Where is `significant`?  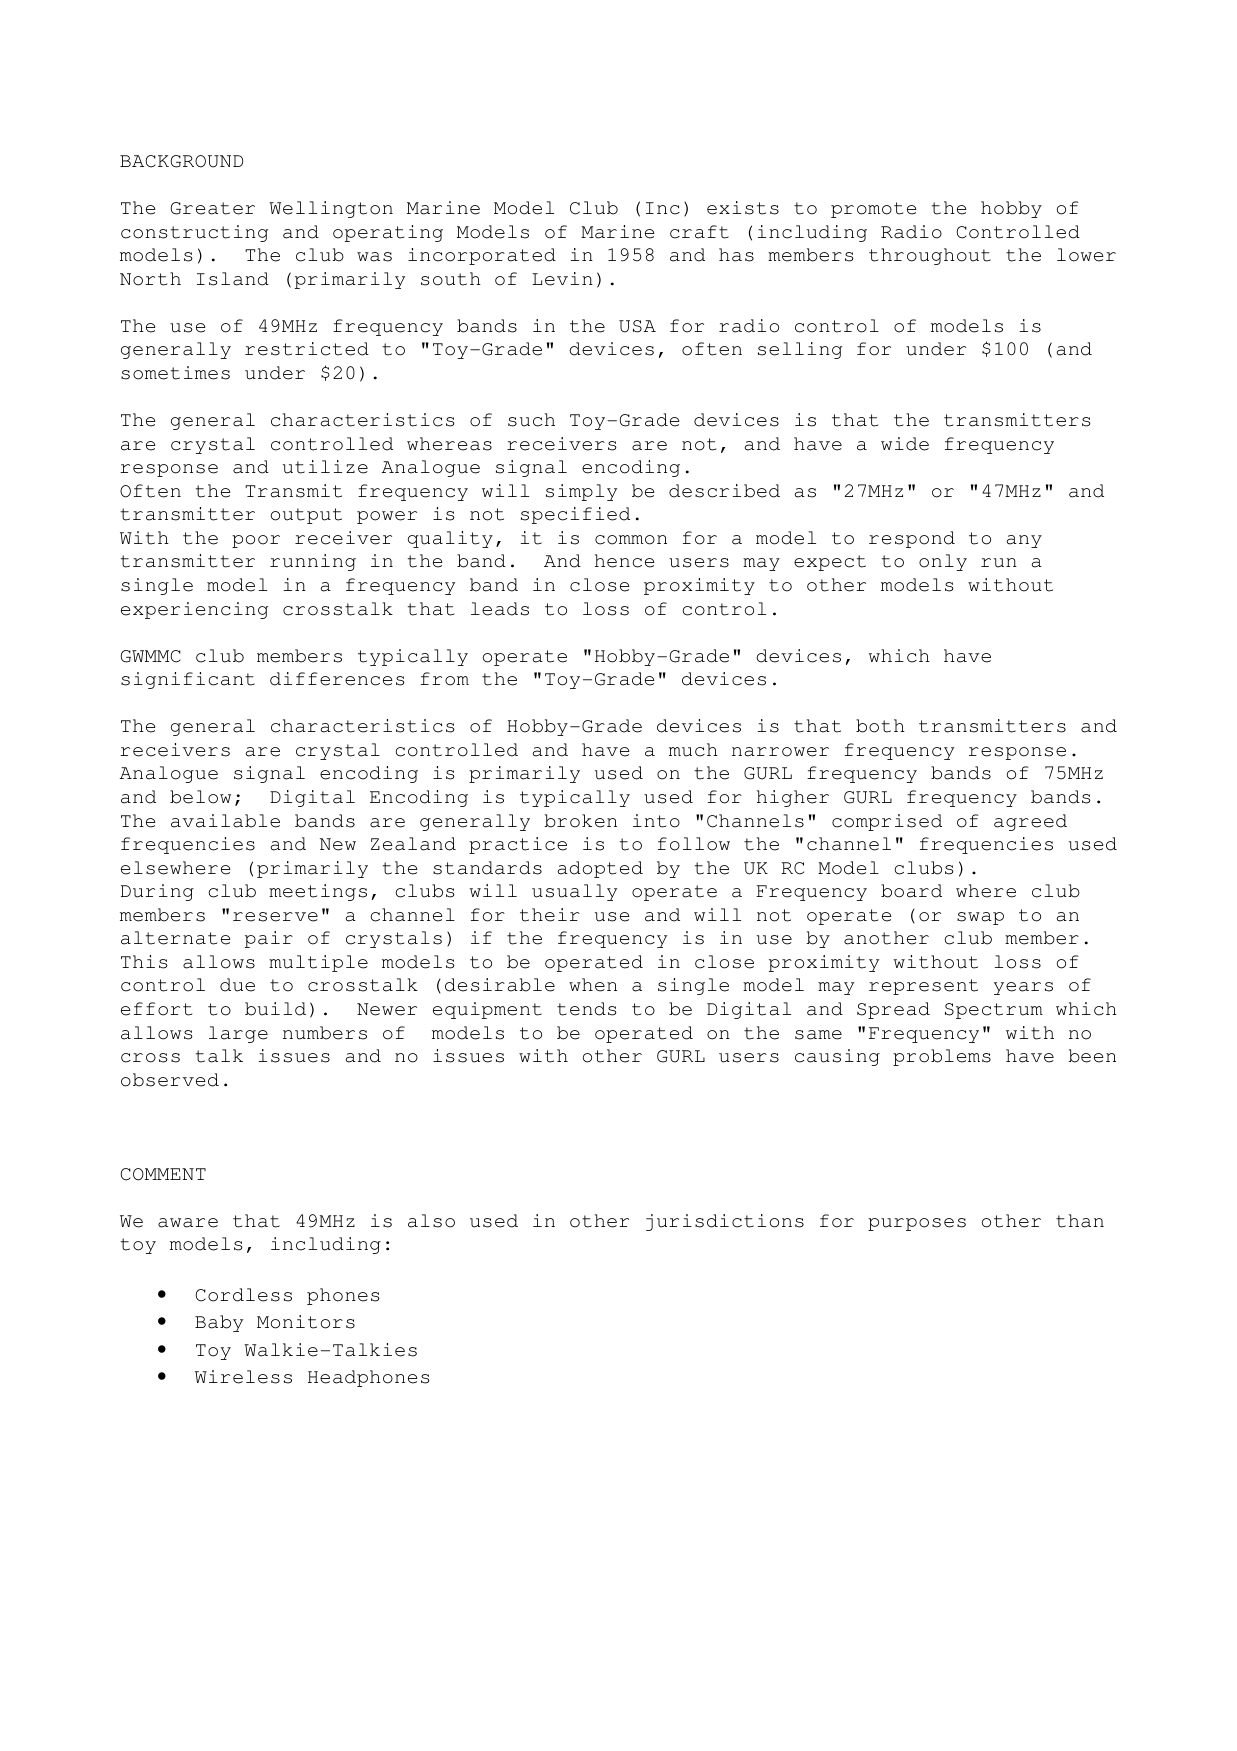 significant is located at coordinates (188, 680).
